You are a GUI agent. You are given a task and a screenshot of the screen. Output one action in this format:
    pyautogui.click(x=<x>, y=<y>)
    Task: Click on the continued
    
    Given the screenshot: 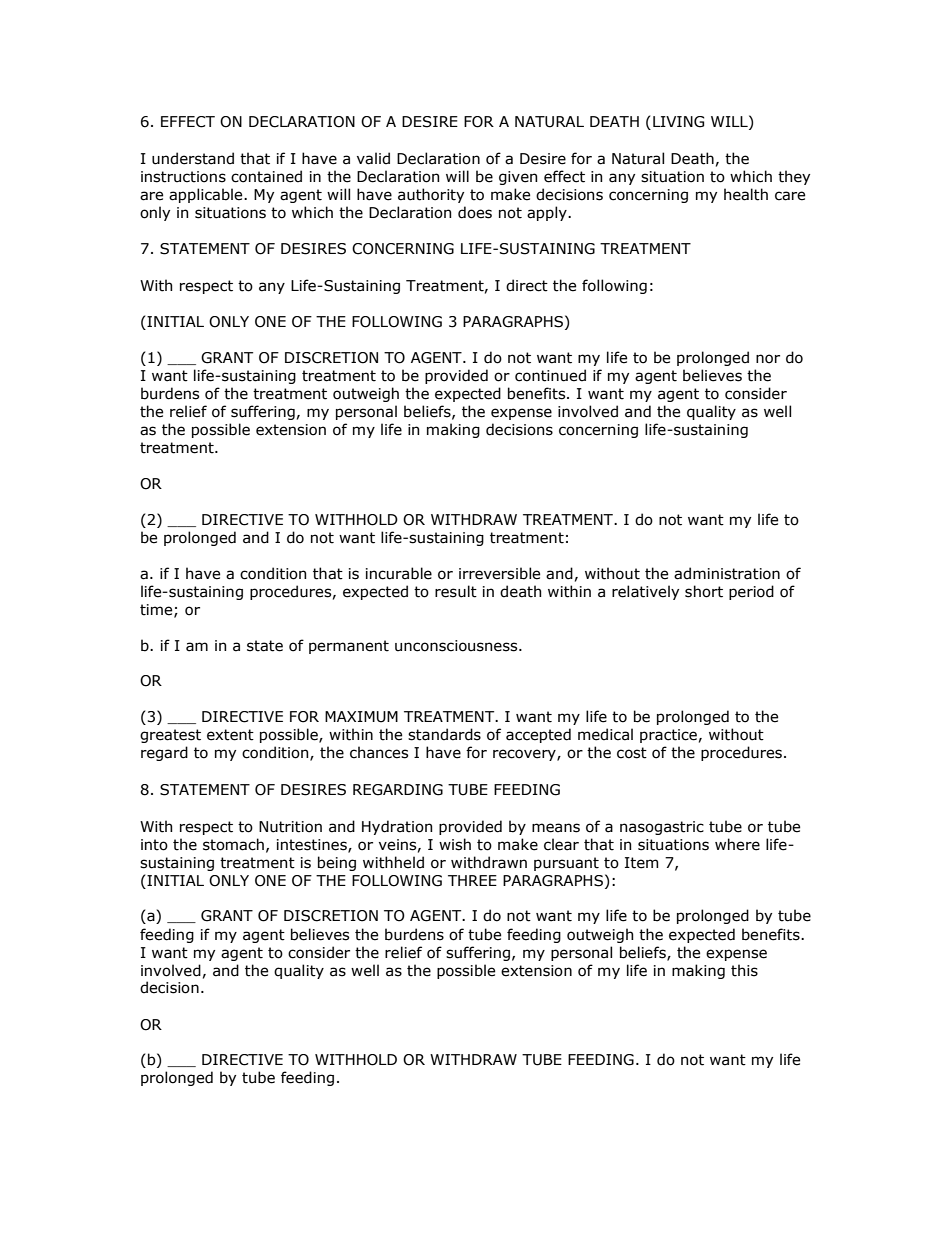 What is the action you would take?
    pyautogui.click(x=550, y=375)
